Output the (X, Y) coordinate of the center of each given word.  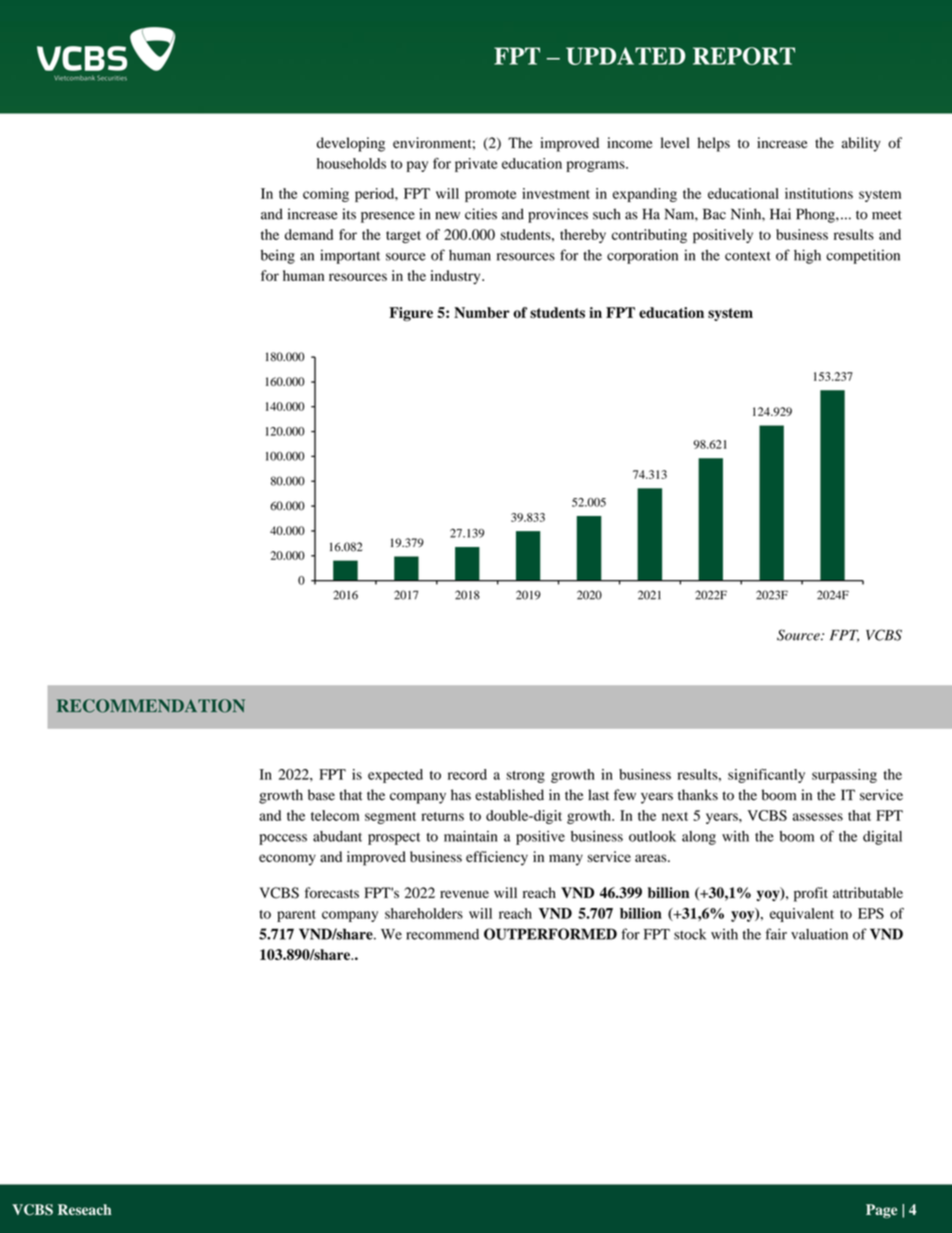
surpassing (844, 776)
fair (776, 934)
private (476, 165)
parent (296, 916)
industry (456, 277)
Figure (411, 314)
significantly (766, 776)
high (807, 256)
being (278, 256)
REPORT (744, 56)
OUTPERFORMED (550, 934)
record (467, 774)
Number (482, 312)
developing (351, 144)
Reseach (85, 1209)
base (321, 795)
